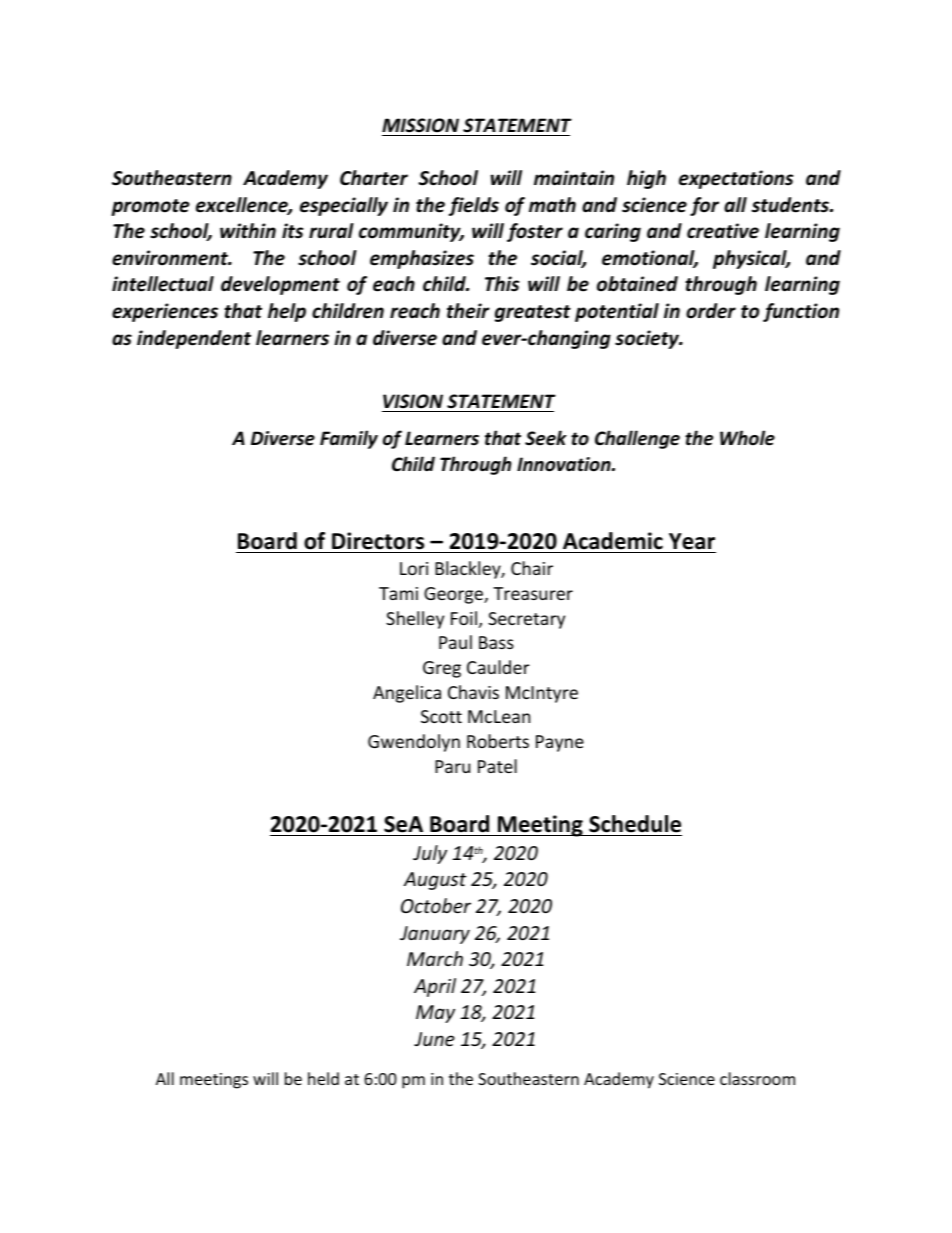 Image resolution: width=952 pixels, height=1233 pixels. What do you see at coordinates (546, 438) in the screenshot?
I see `Seek` at bounding box center [546, 438].
